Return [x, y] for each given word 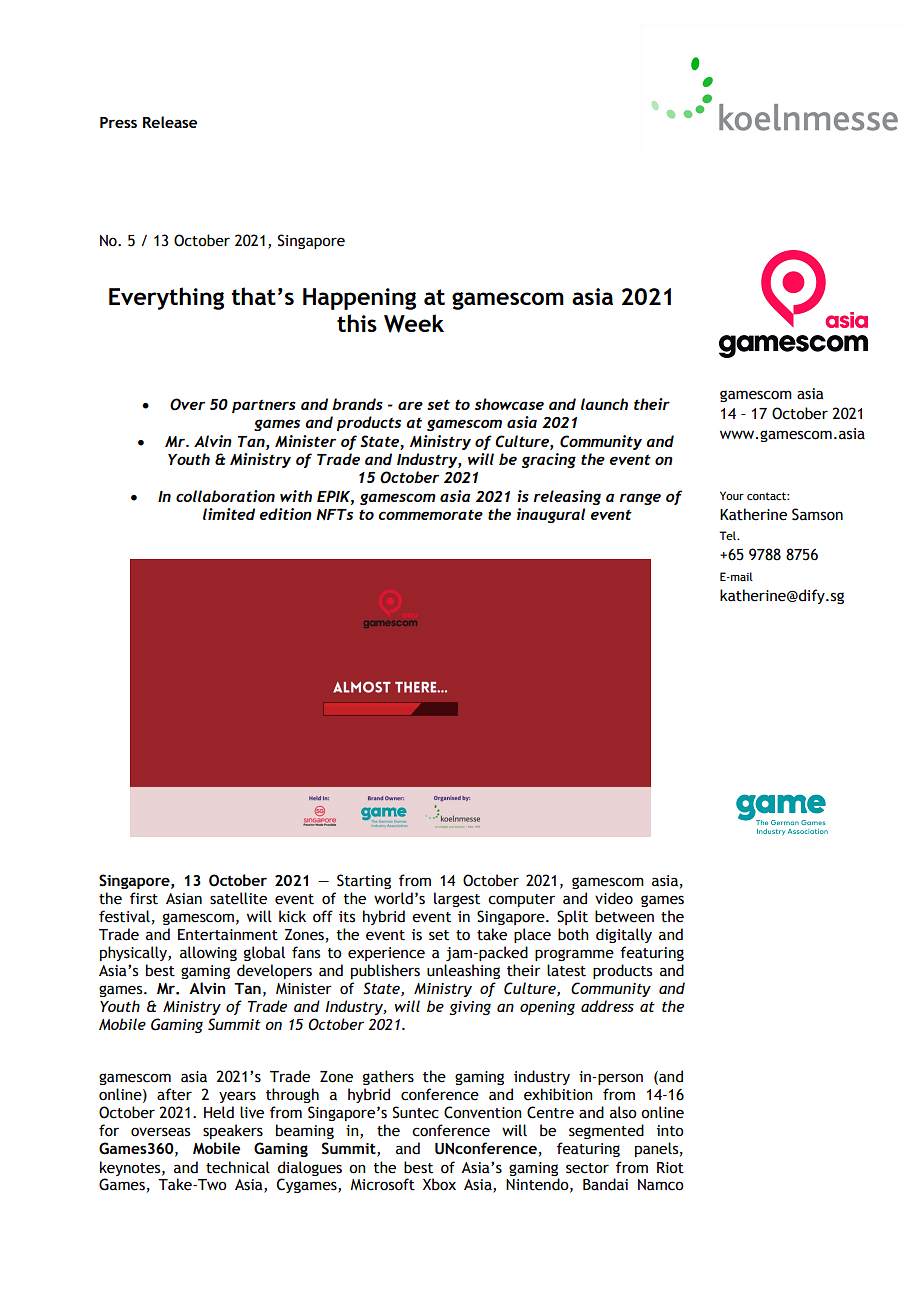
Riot [670, 1168]
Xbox [439, 1184]
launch [604, 404]
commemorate [430, 515]
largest [457, 899]
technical [238, 1167]
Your [732, 495]
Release [170, 122]
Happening [359, 299]
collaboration [225, 496]
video [614, 898]
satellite [238, 898]
